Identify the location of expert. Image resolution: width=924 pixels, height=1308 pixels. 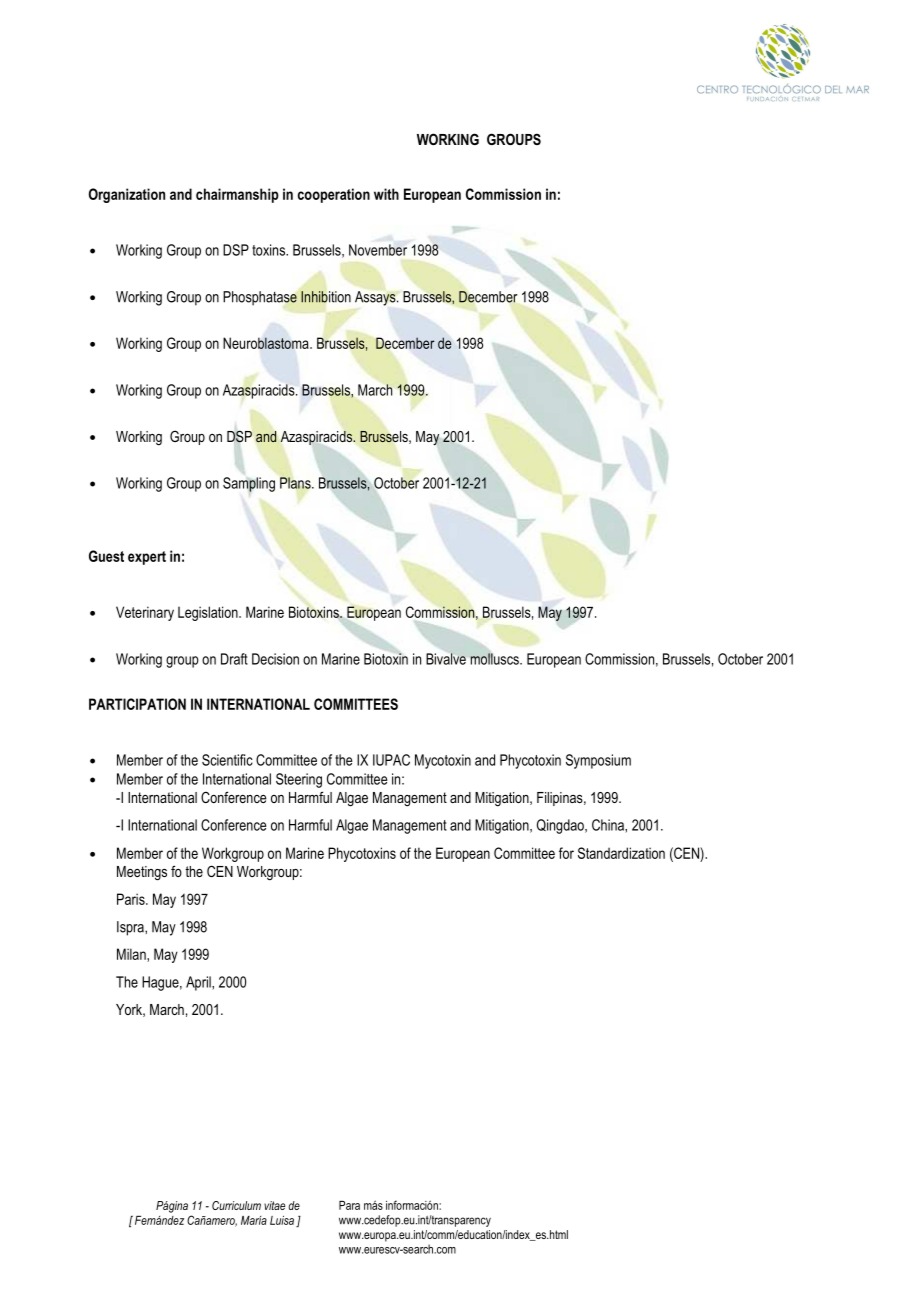
(147, 558).
